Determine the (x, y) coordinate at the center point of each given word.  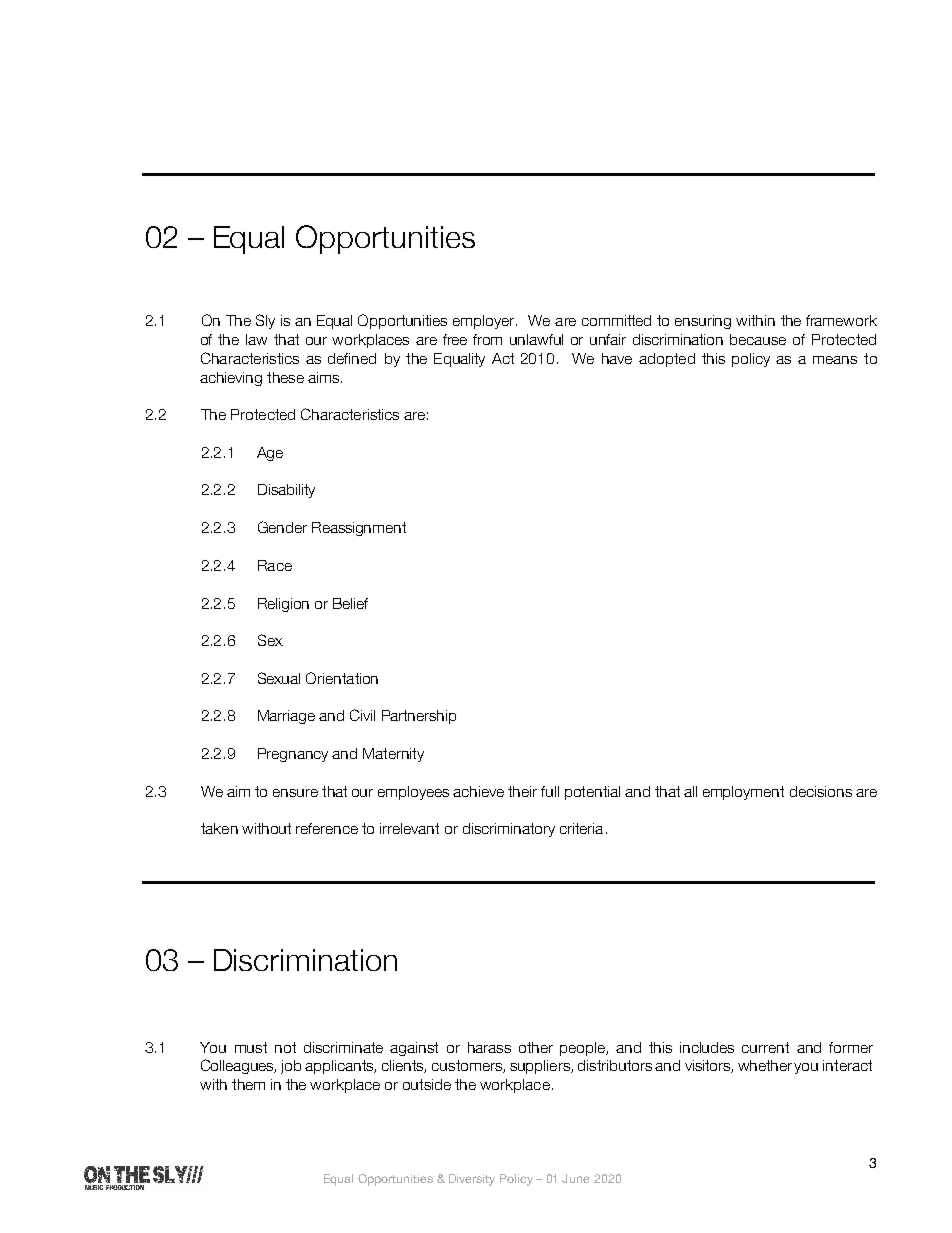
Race (275, 565)
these (285, 377)
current (765, 1047)
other (536, 1047)
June (575, 1178)
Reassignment (359, 529)
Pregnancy (293, 755)
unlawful (536, 339)
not (285, 1047)
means (835, 360)
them (248, 1084)
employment (743, 793)
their (522, 791)
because (758, 339)
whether (765, 1065)
